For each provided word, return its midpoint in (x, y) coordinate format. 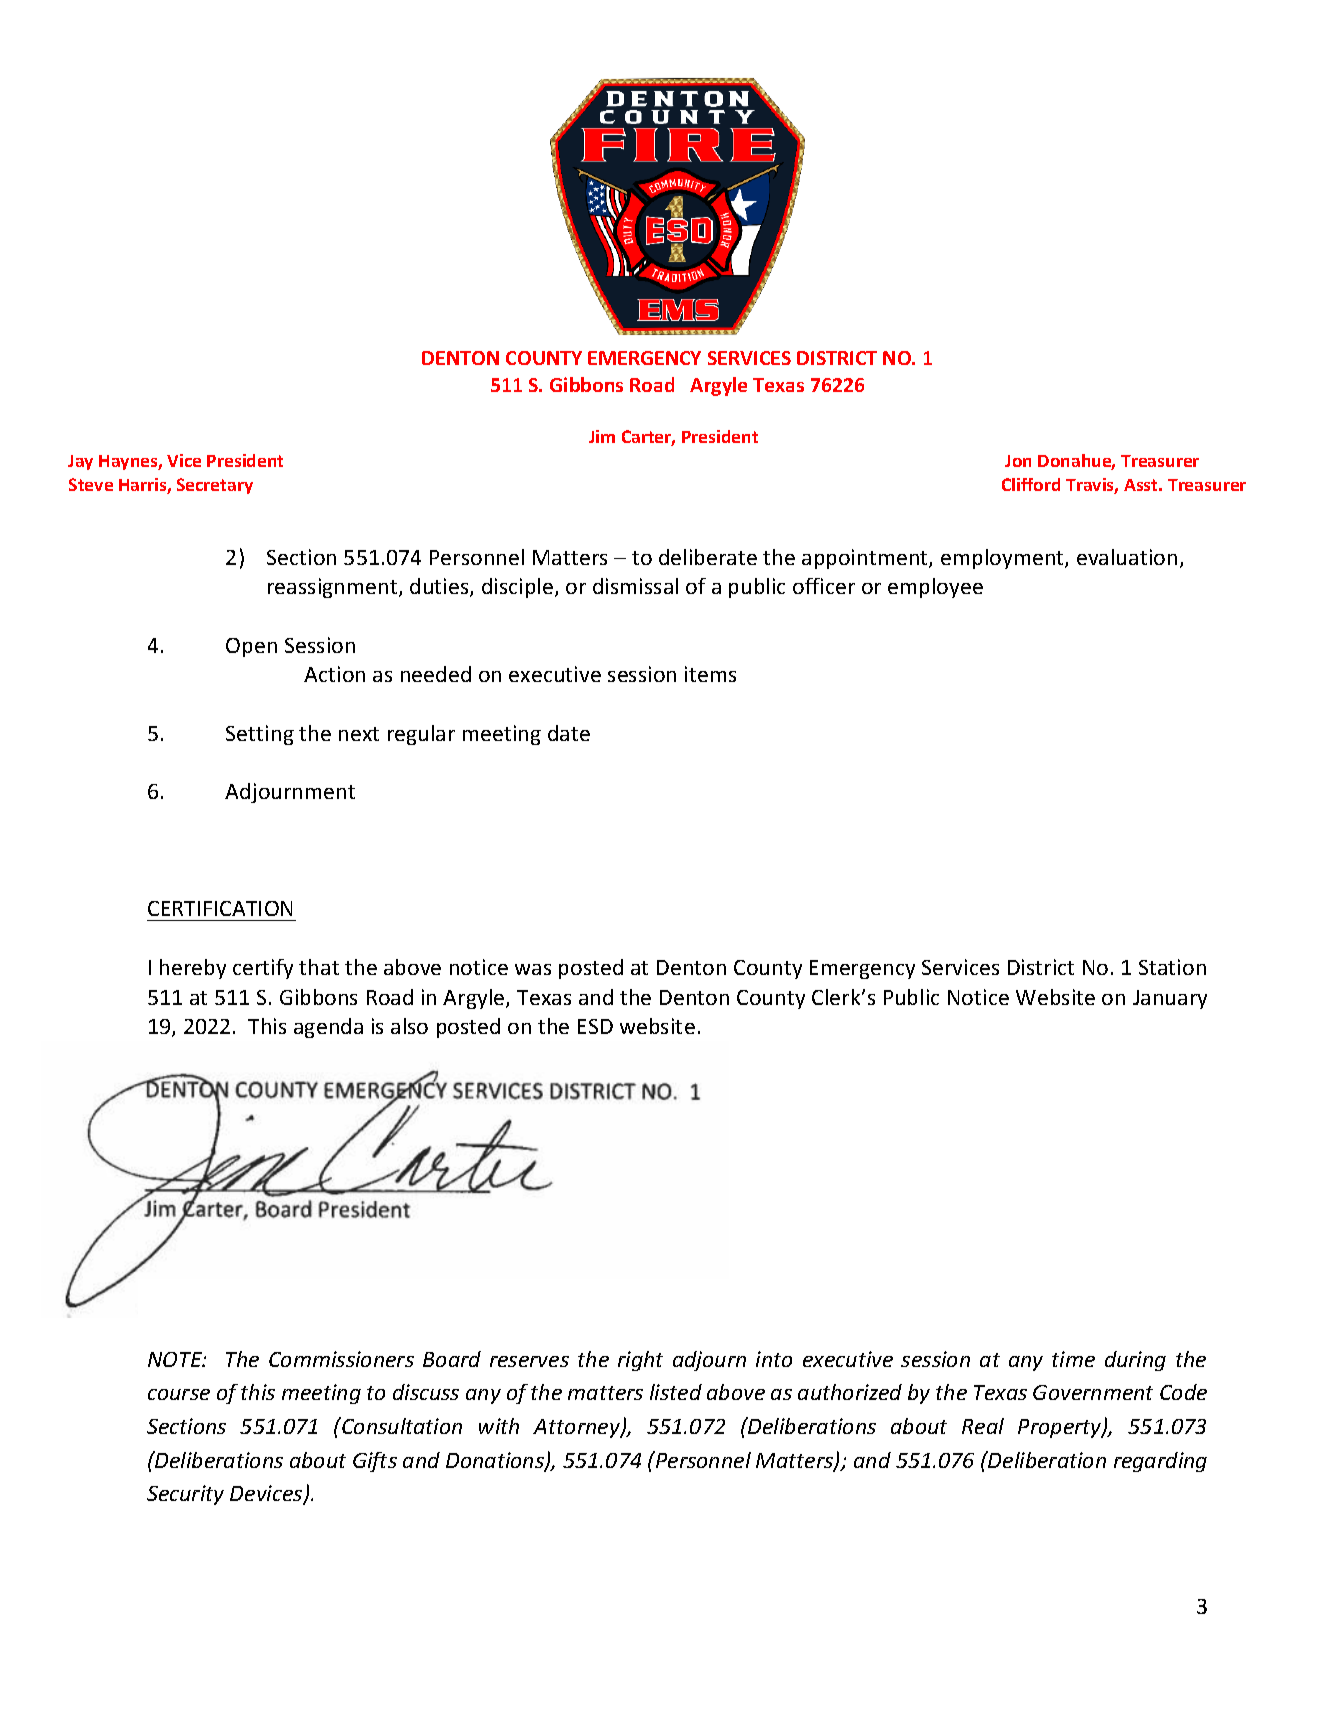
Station (1172, 967)
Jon (1018, 461)
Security (185, 1495)
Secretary (215, 486)
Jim (602, 436)
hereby (193, 969)
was (533, 969)
